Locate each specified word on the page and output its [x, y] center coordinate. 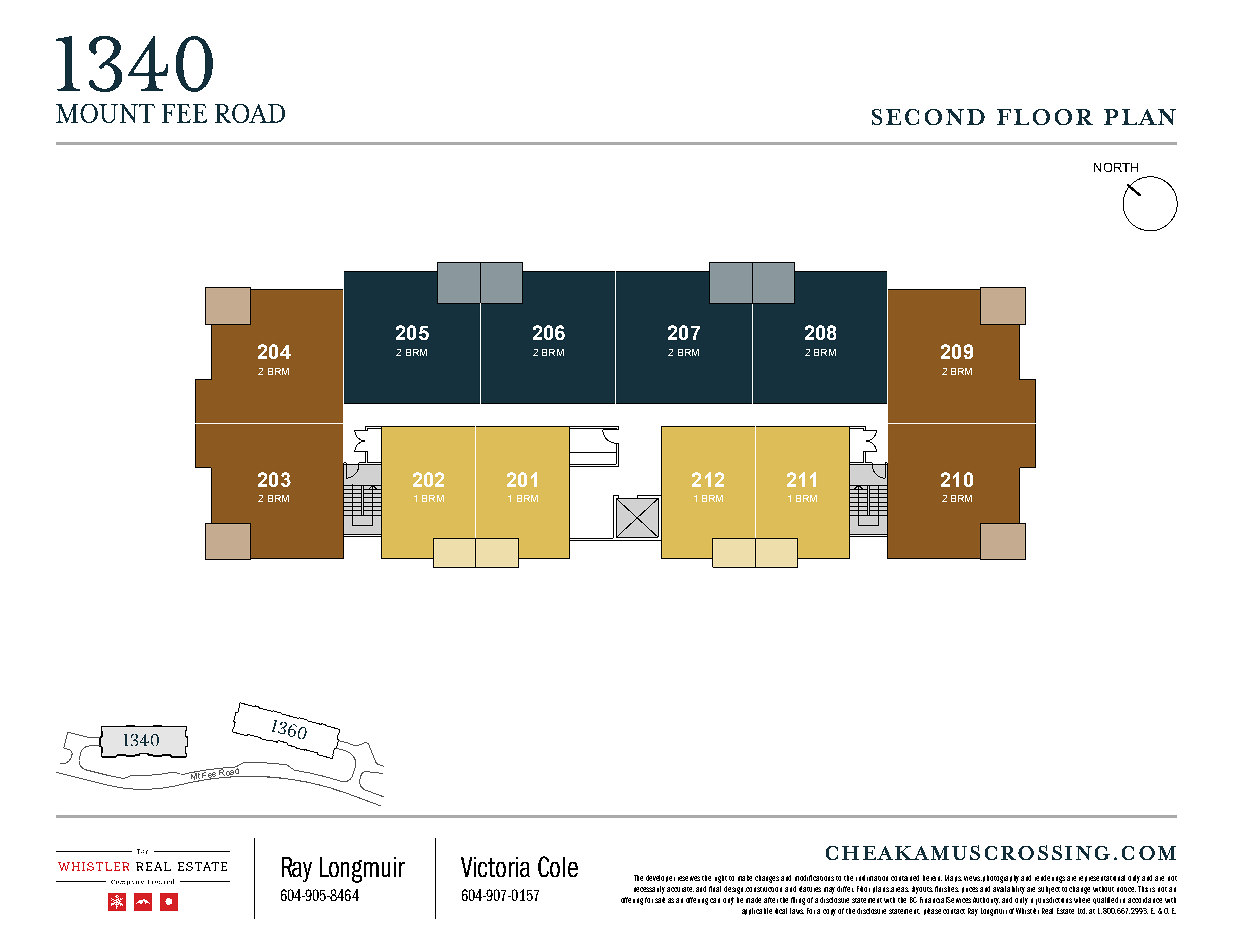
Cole [558, 866]
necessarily [649, 890]
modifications [814, 878]
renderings [1050, 879]
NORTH [1116, 167]
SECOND [928, 117]
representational [1102, 878]
